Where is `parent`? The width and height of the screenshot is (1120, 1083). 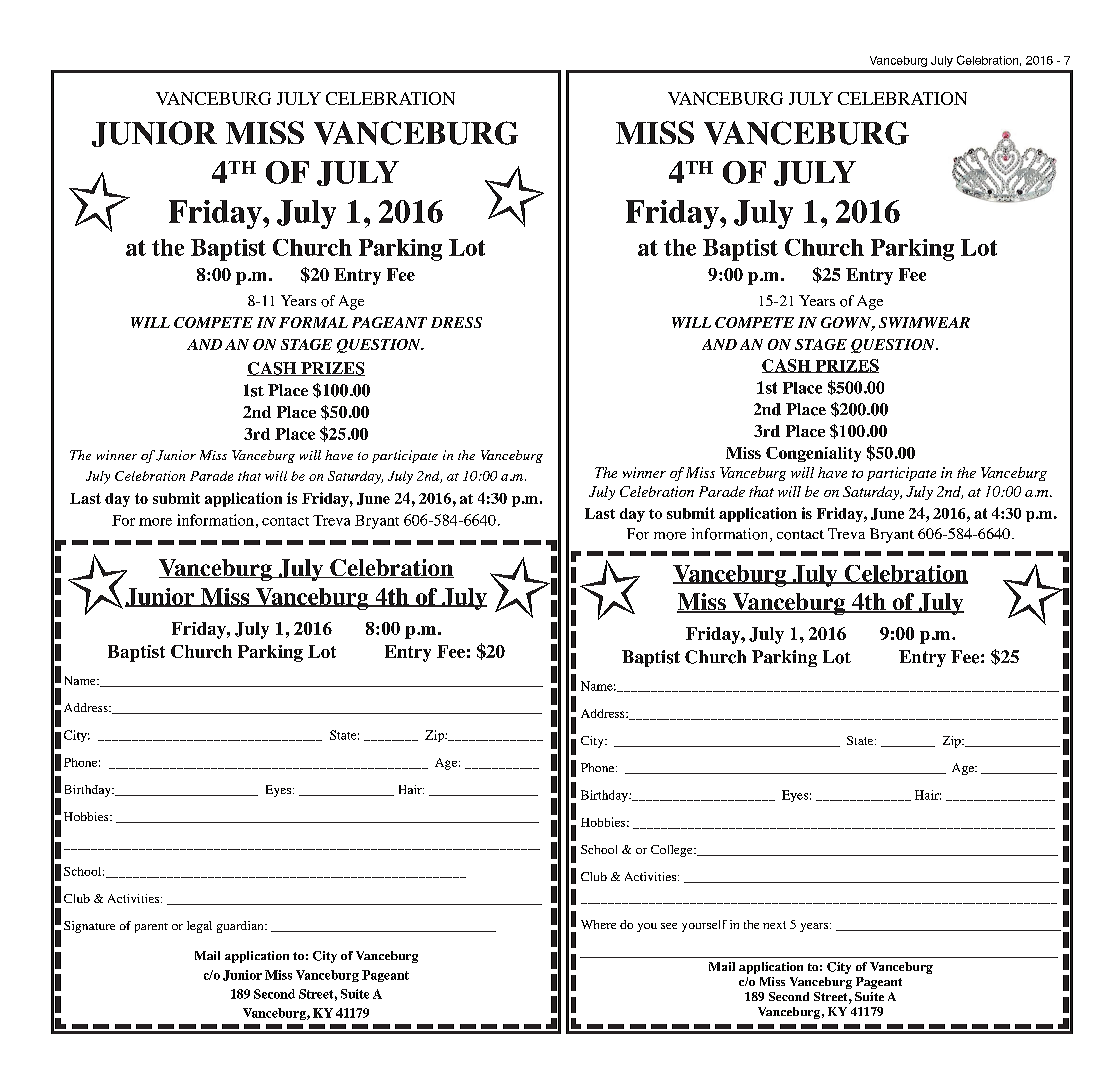
parent is located at coordinates (151, 928).
